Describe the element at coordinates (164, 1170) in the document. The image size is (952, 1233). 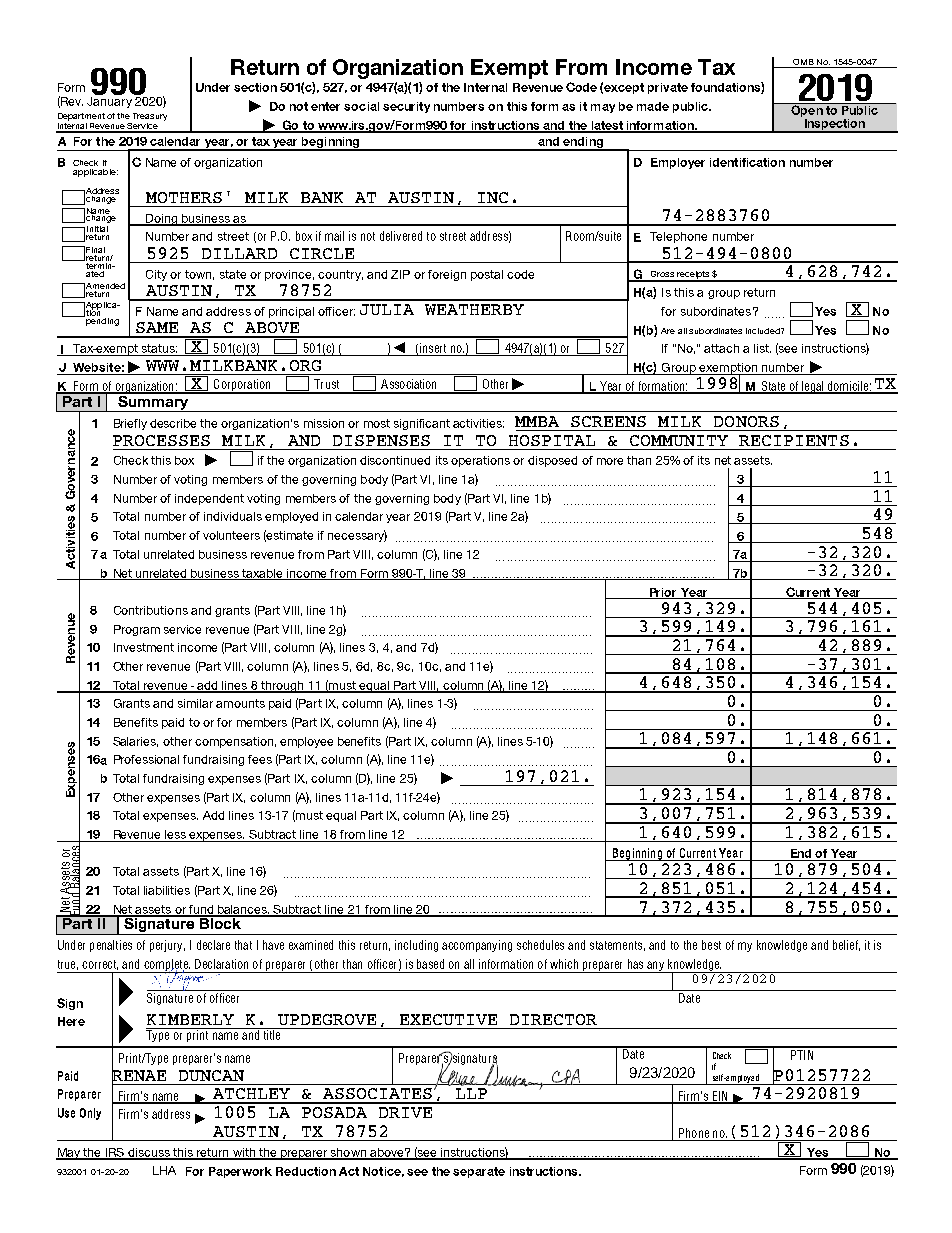
I see `LHA` at that location.
